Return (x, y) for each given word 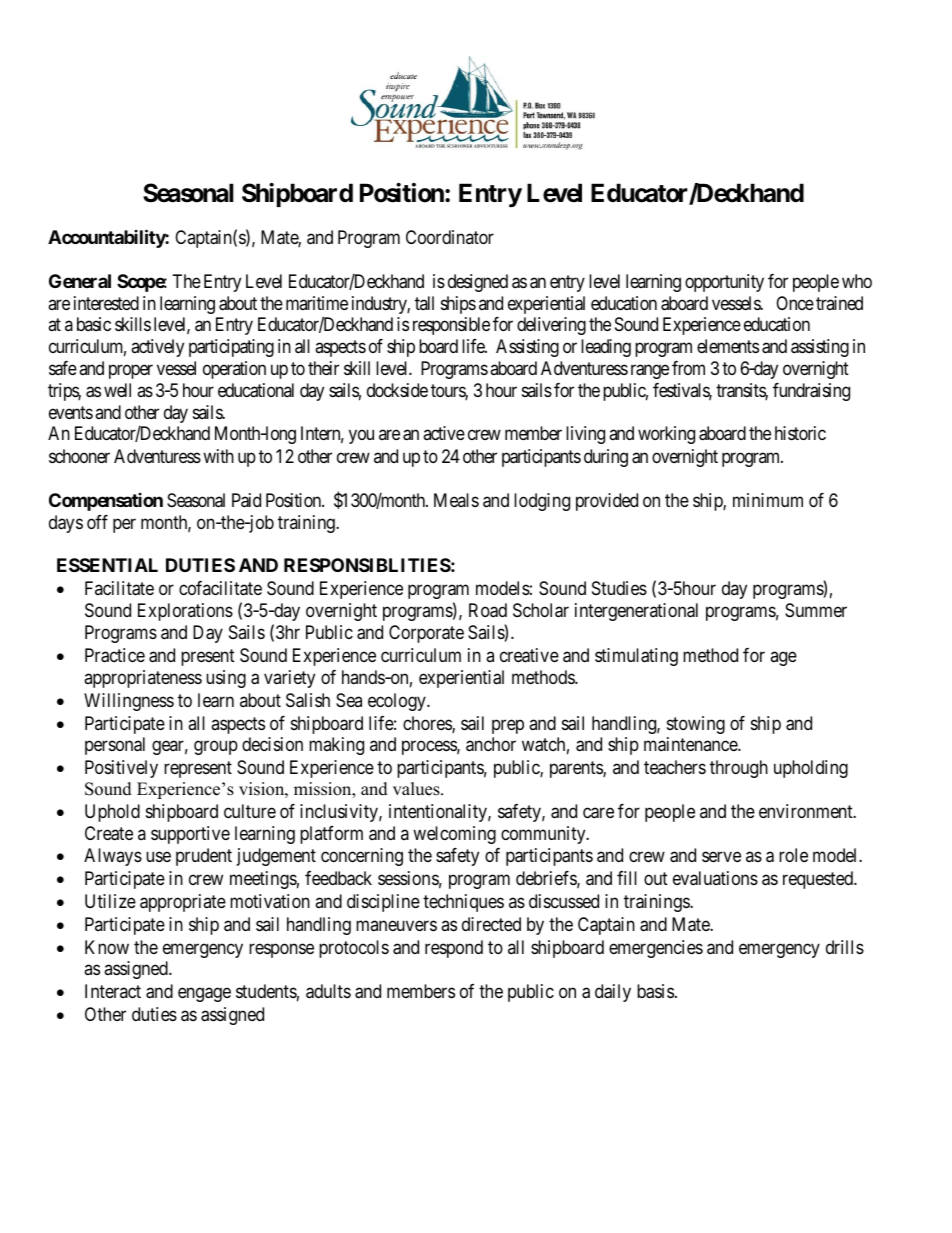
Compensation (106, 502)
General (80, 281)
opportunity (724, 283)
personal (115, 746)
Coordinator (450, 237)
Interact (113, 991)
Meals (456, 500)
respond (454, 949)
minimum (768, 500)
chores (428, 724)
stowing (696, 725)
